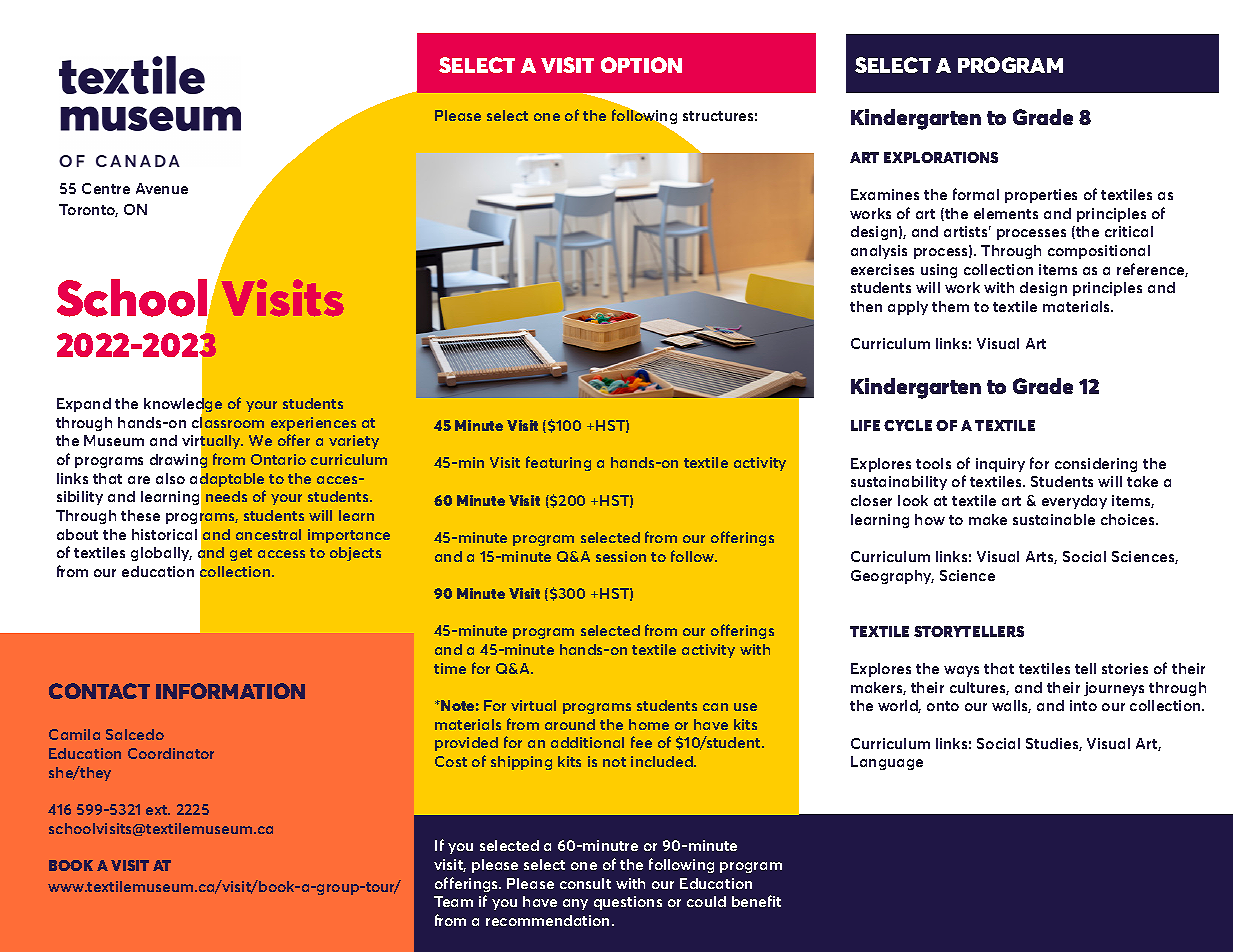  I want to click on then, so click(866, 306).
